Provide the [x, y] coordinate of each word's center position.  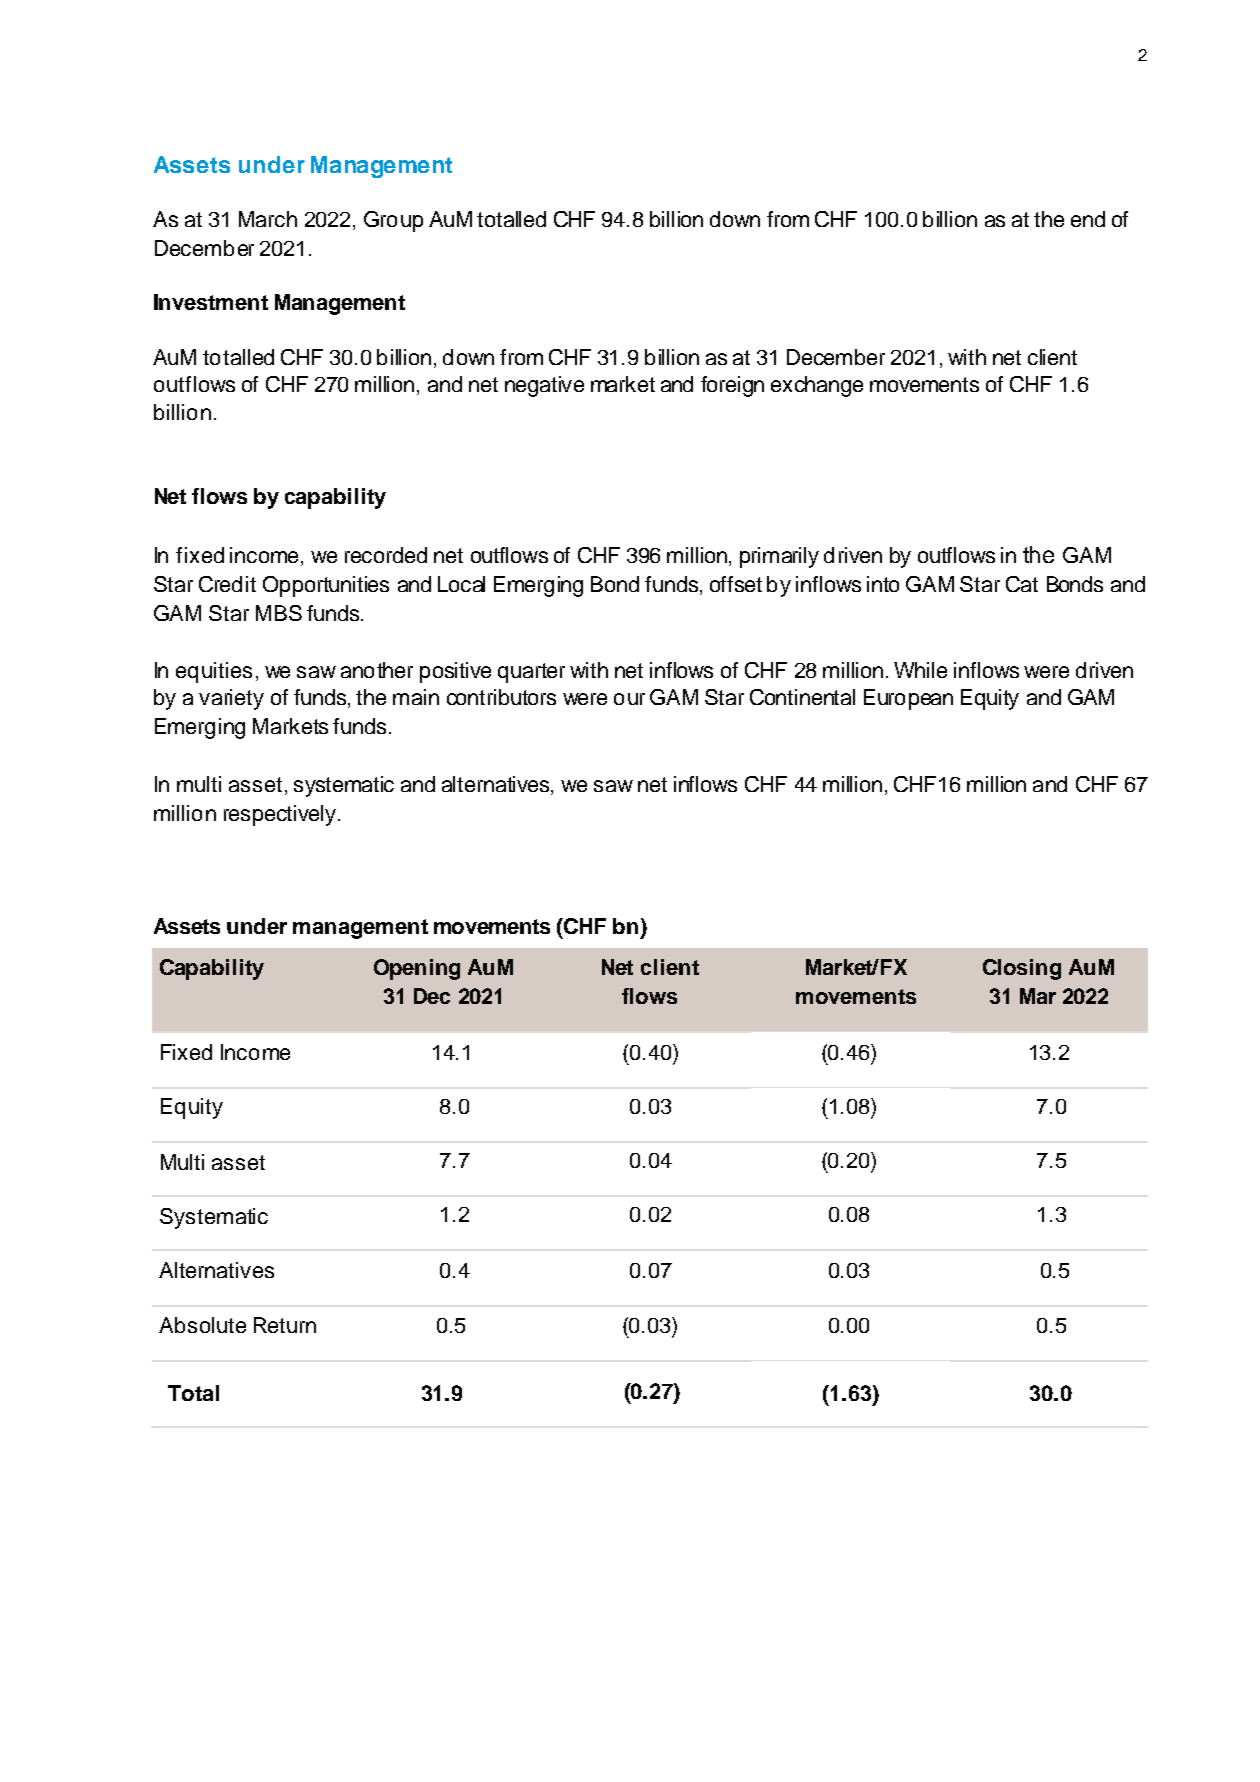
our [629, 699]
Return [285, 1325]
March [268, 219]
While [920, 670]
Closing [1022, 969]
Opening [417, 969]
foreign [732, 386]
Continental [802, 697]
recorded [386, 555]
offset [736, 584]
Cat [1022, 584]
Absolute [202, 1325]
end [1088, 219]
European [908, 699]
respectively [281, 815]
